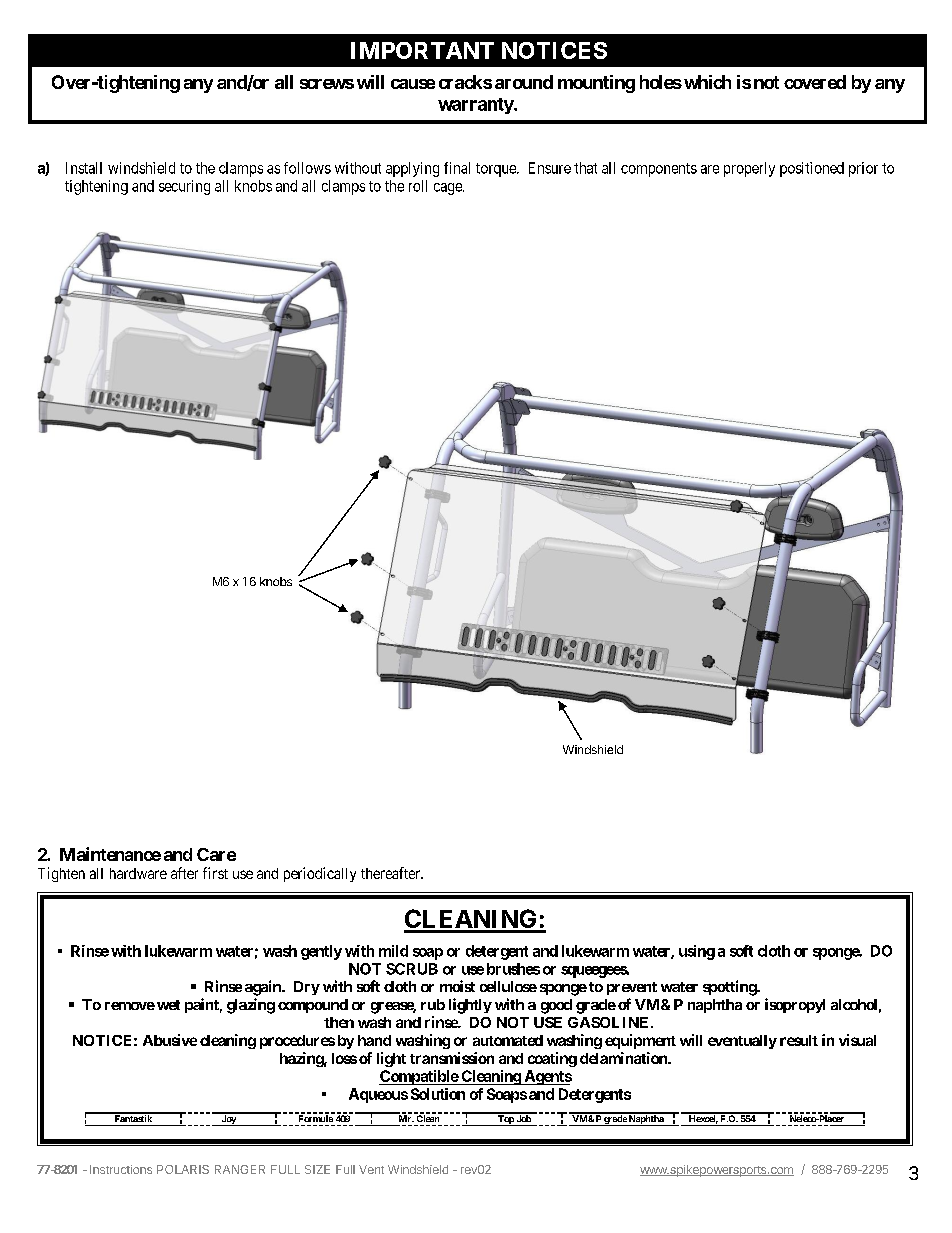  I want to click on which, so click(707, 82).
